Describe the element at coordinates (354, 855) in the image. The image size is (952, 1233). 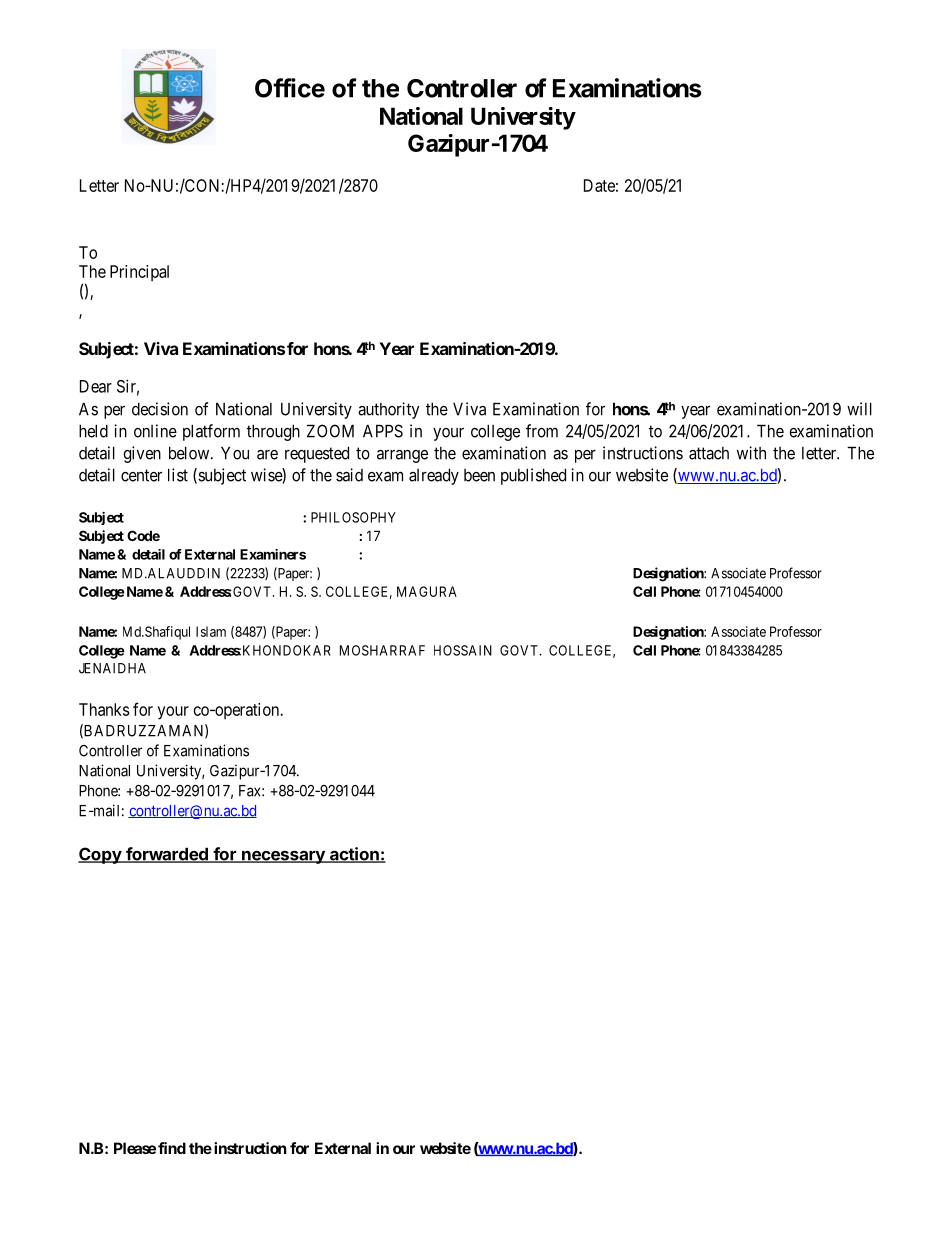
I see `action` at that location.
